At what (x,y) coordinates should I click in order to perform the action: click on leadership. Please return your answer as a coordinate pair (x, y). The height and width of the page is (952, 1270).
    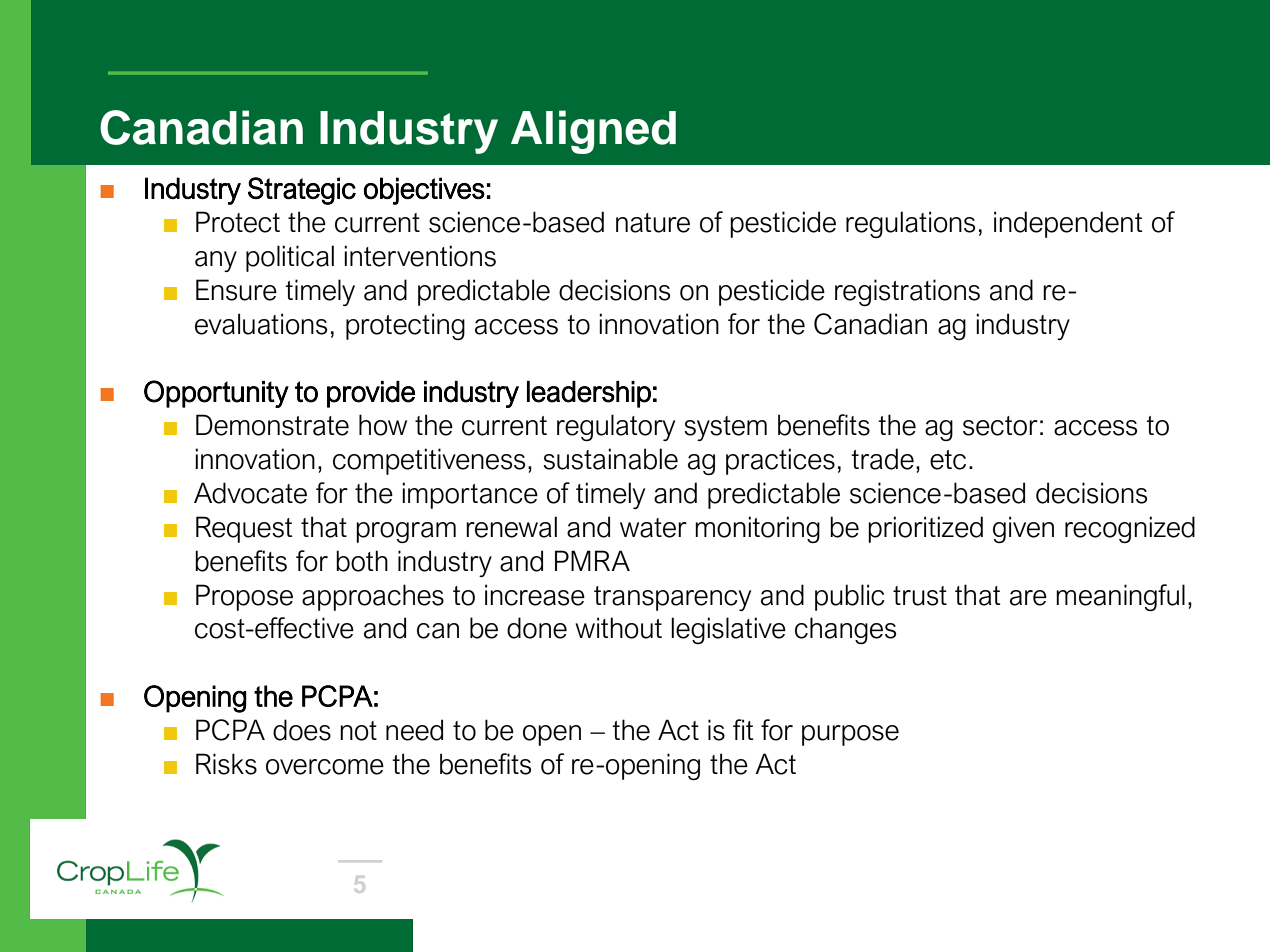
    Looking at the image, I should click on (589, 394).
